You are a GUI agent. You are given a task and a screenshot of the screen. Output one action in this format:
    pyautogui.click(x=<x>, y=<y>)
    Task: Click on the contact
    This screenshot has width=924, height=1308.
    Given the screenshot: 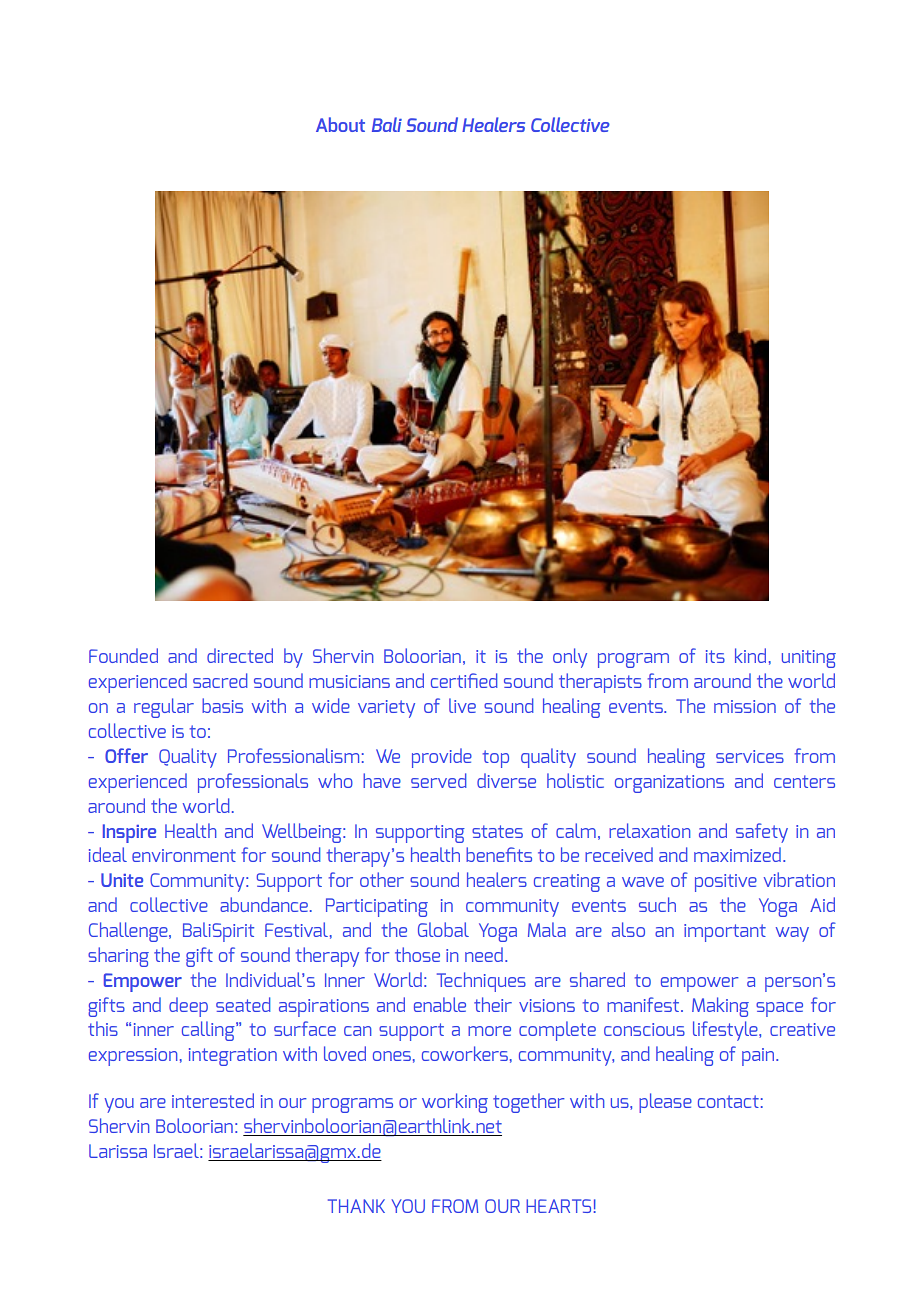 What is the action you would take?
    pyautogui.click(x=728, y=1101)
